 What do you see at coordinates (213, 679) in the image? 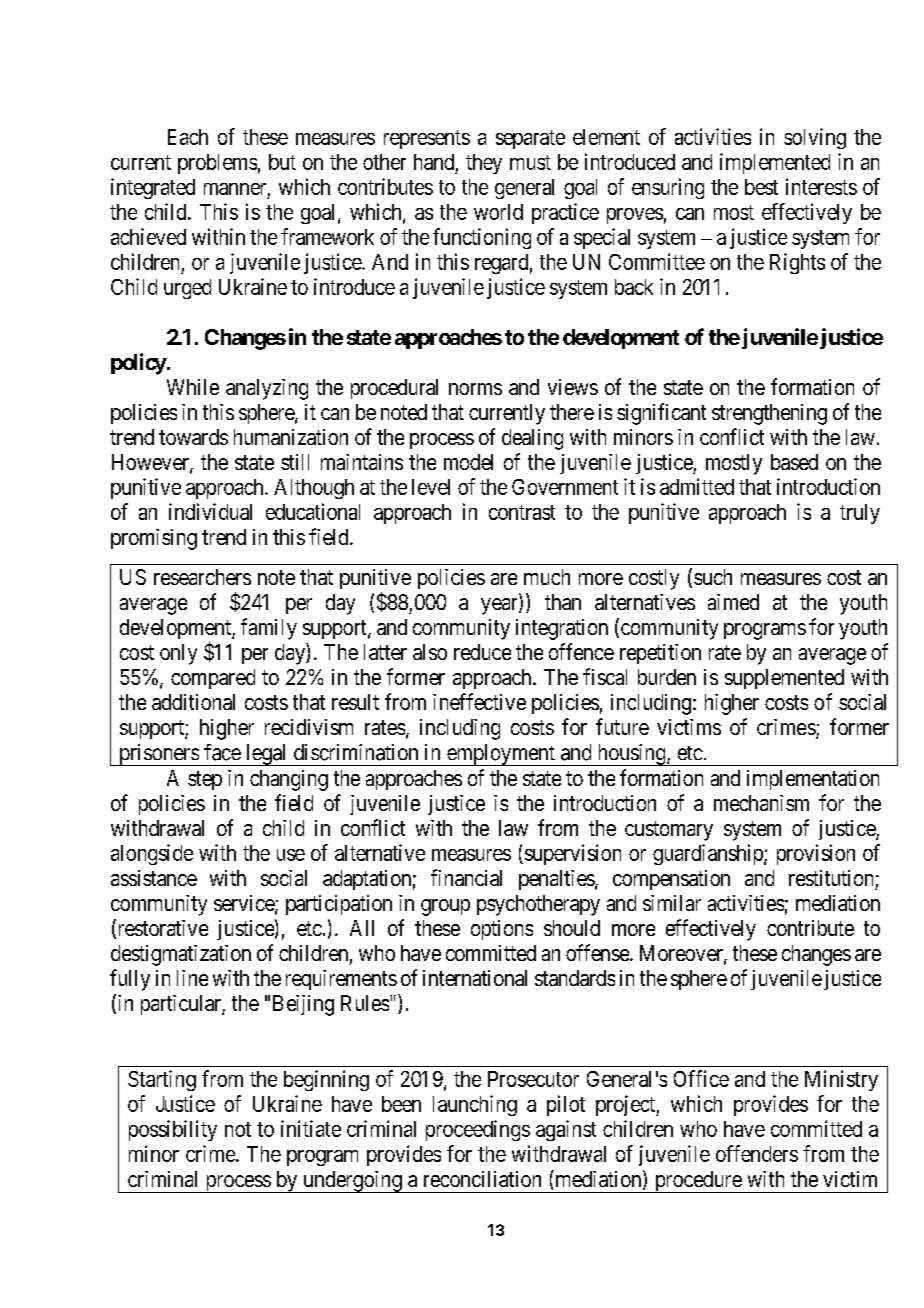
I see `compared` at bounding box center [213, 679].
